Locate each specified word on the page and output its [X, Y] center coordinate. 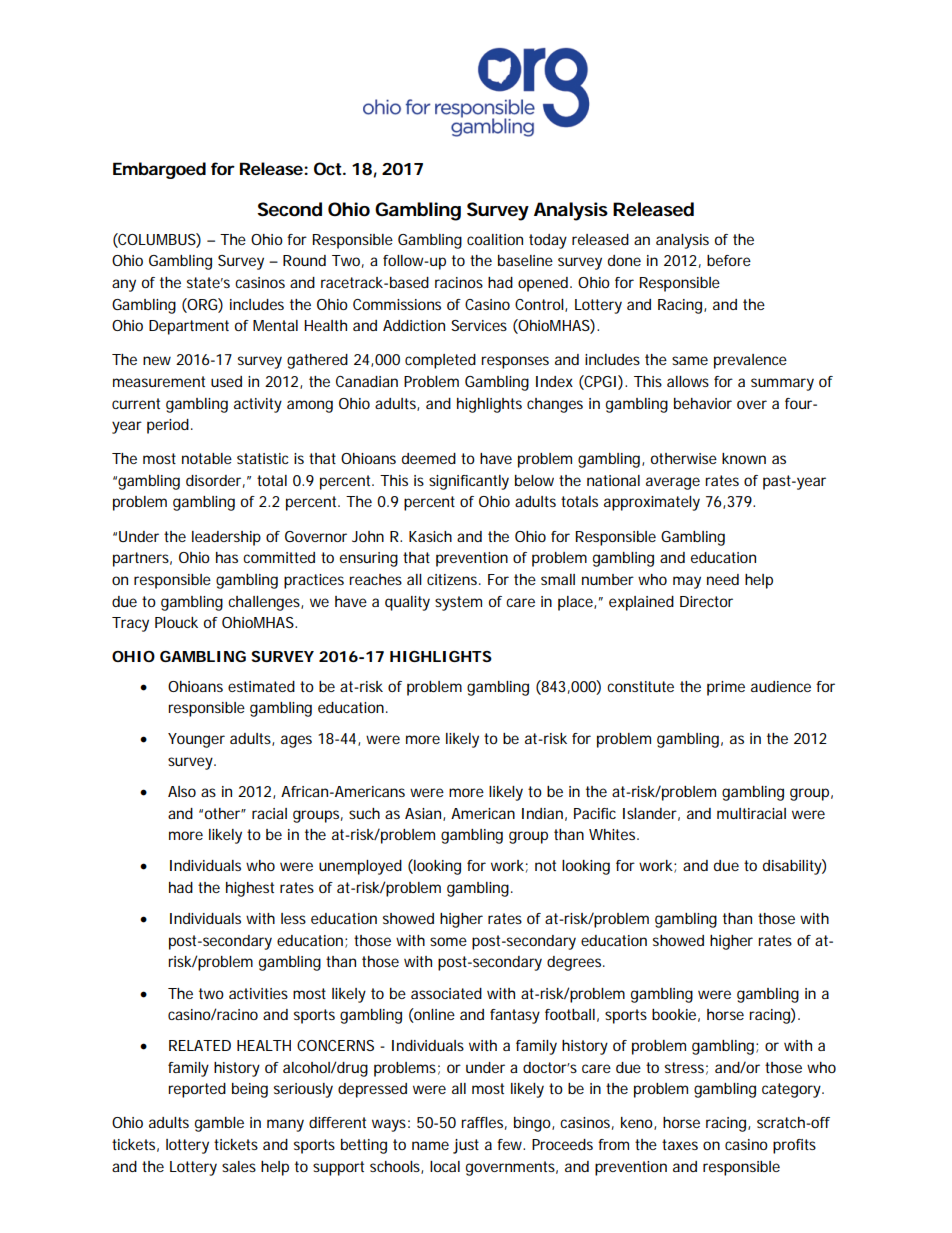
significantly [469, 482]
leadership [226, 538]
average [673, 483]
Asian [424, 814]
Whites [614, 834]
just [466, 1146]
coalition [495, 239]
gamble [219, 1124]
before [729, 260]
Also [182, 791]
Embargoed [159, 170]
